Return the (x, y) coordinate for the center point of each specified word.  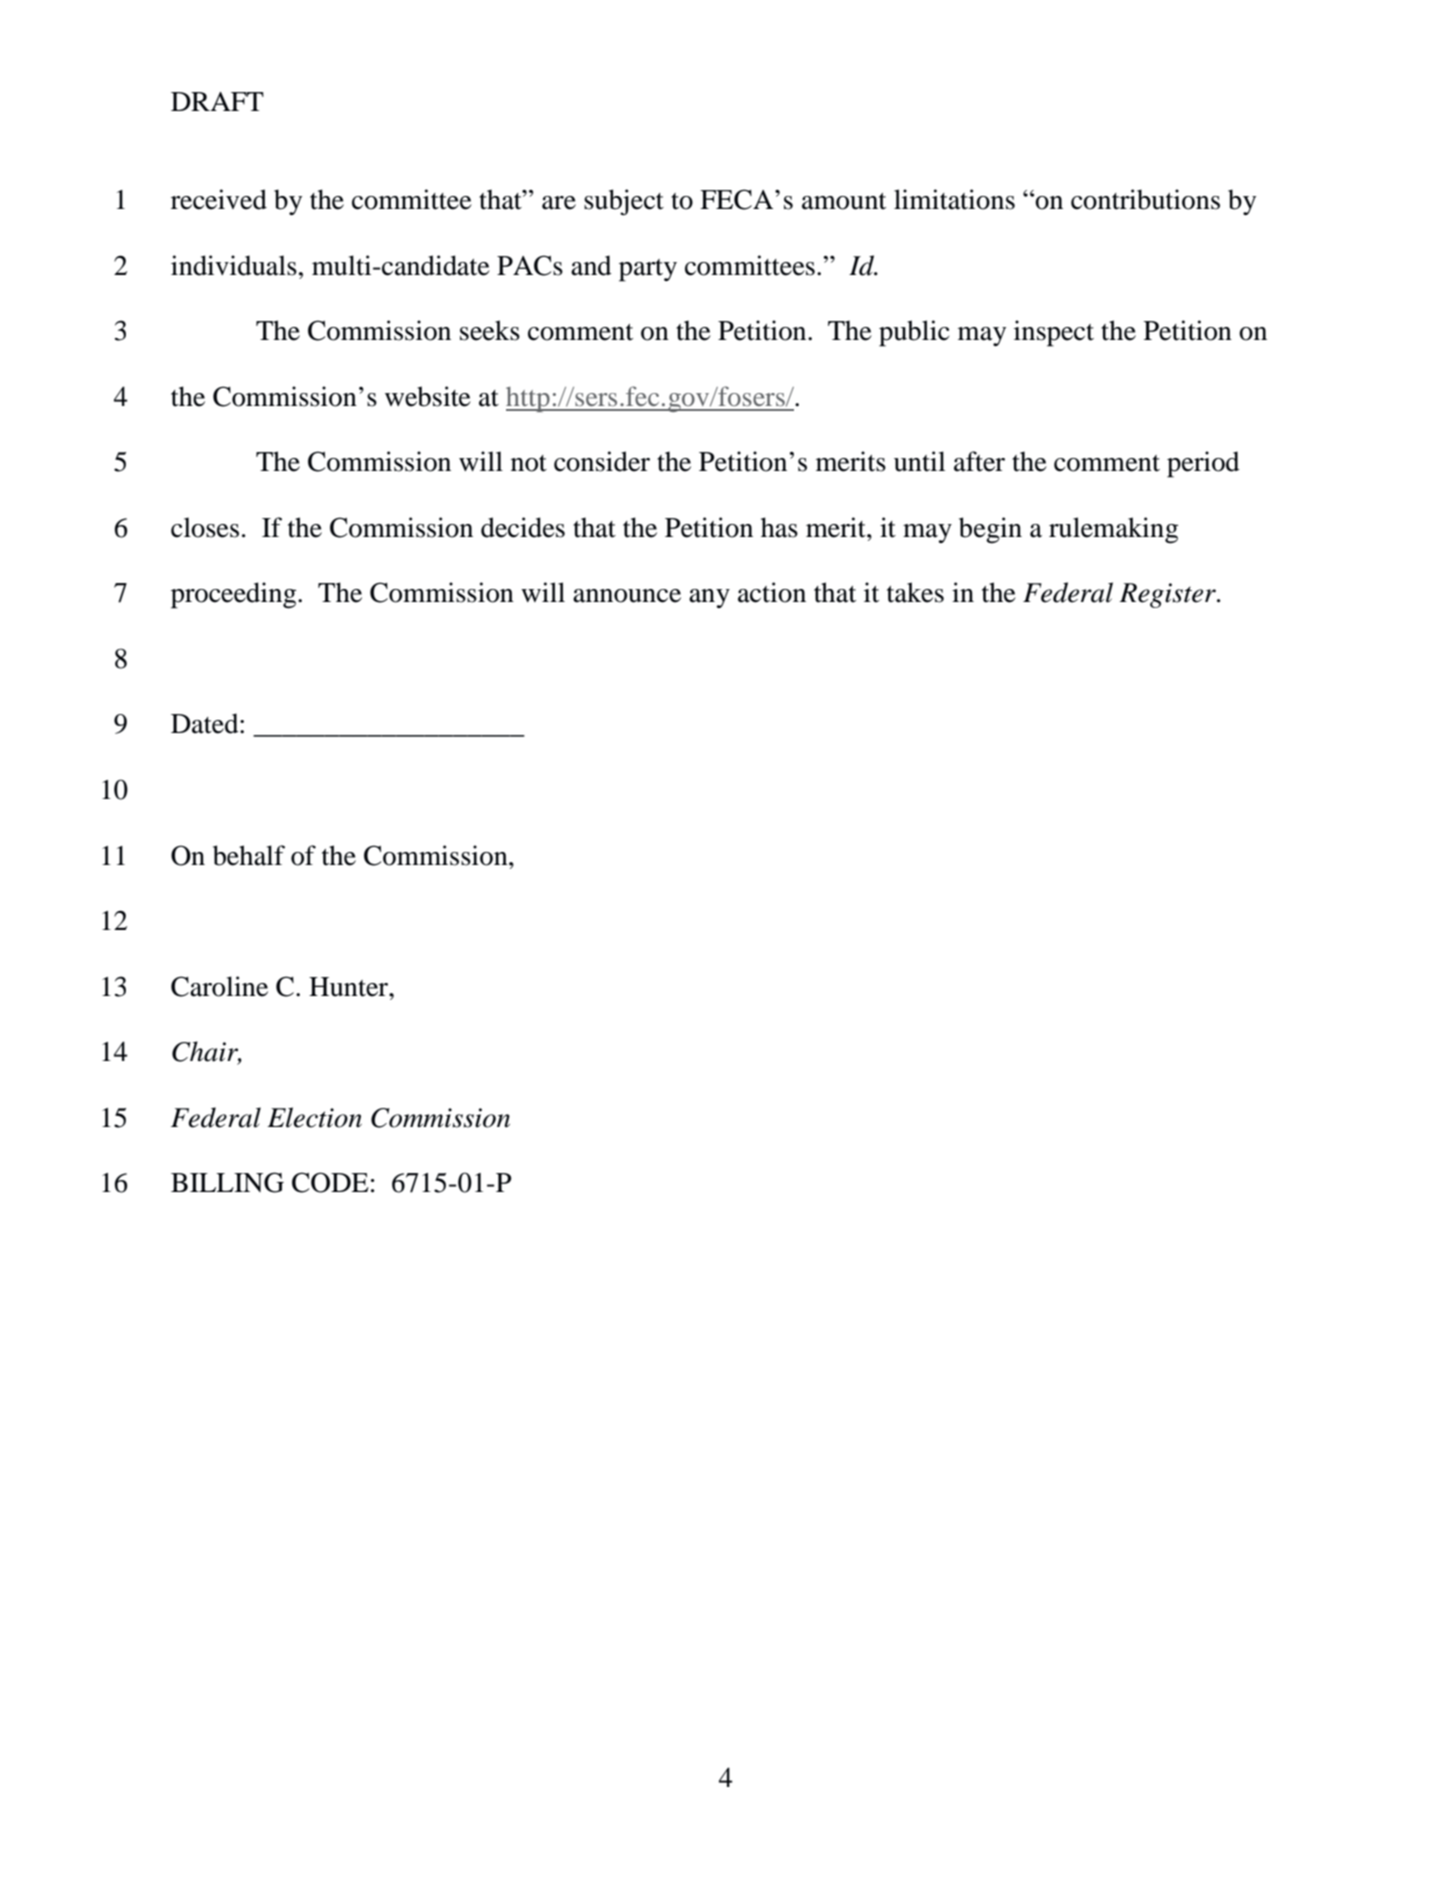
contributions (1145, 199)
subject (624, 202)
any (709, 598)
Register (1168, 595)
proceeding (235, 595)
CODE (330, 1182)
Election (314, 1117)
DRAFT (217, 101)
